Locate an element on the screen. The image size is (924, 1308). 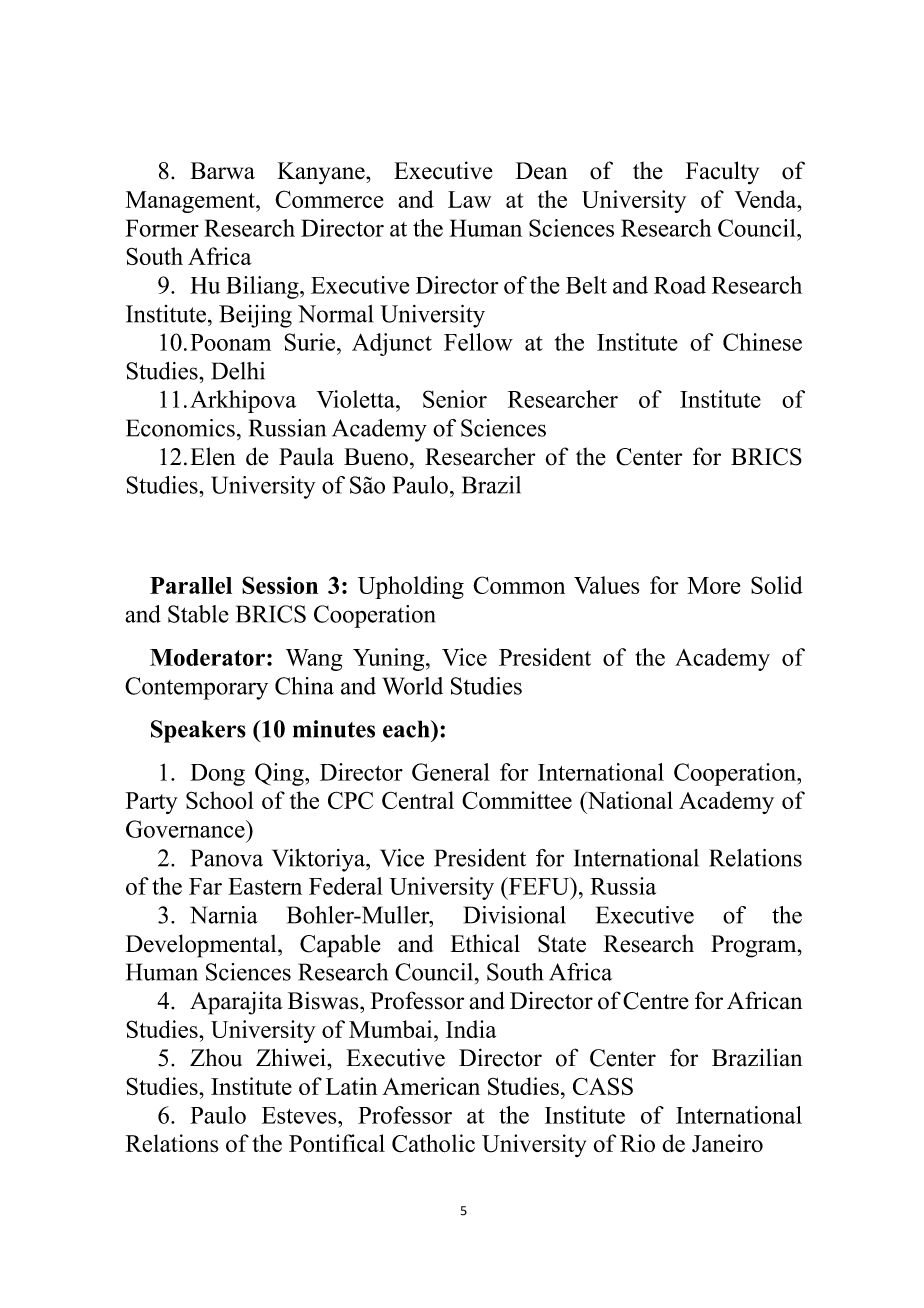
Management is located at coordinates (191, 202).
